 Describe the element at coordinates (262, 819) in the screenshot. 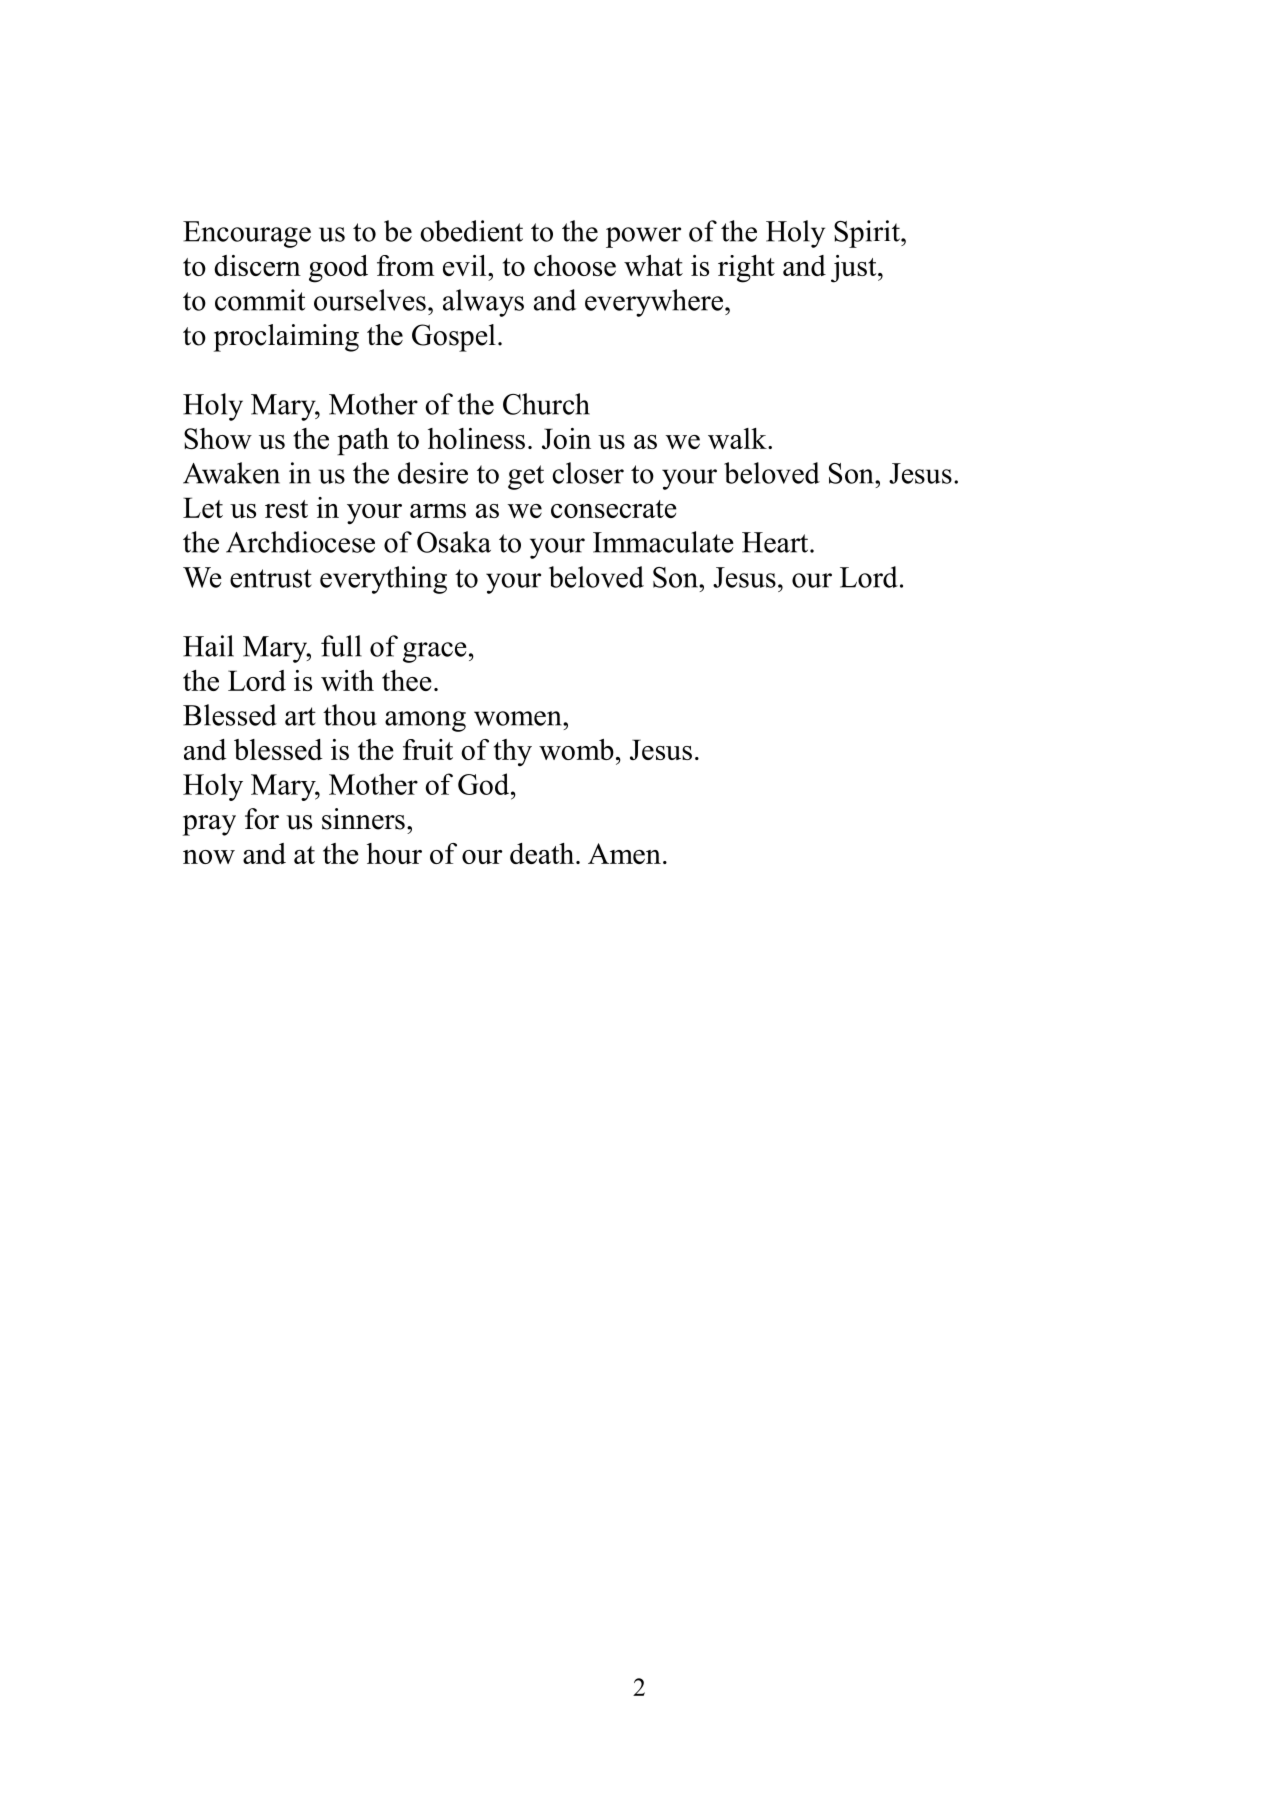

I see `for` at that location.
